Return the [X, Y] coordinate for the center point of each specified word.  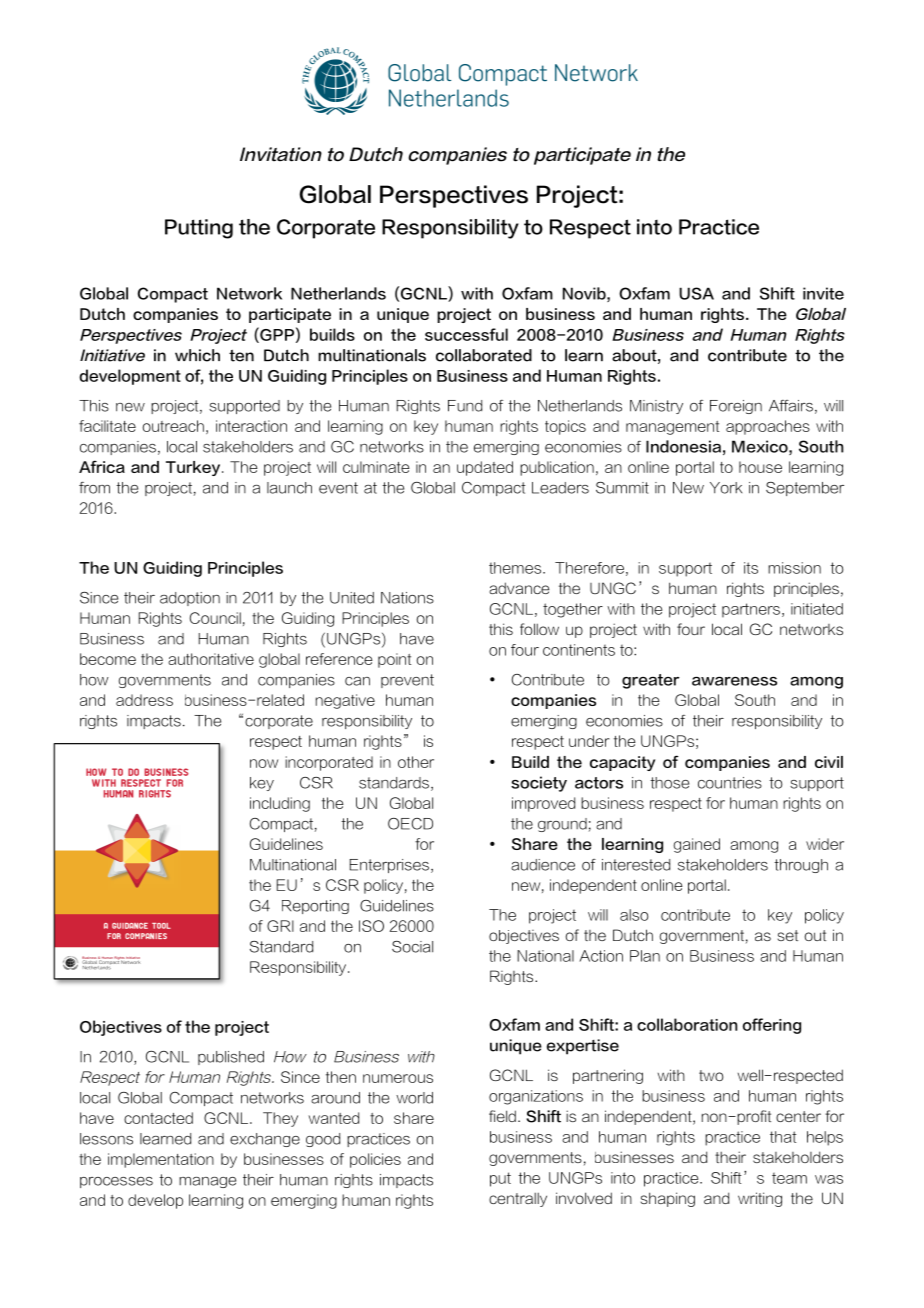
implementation [161, 1160]
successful [466, 334]
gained [696, 845]
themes [516, 568]
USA [696, 293]
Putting [199, 229]
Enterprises [391, 866]
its [751, 568]
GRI [280, 926]
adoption [190, 599]
